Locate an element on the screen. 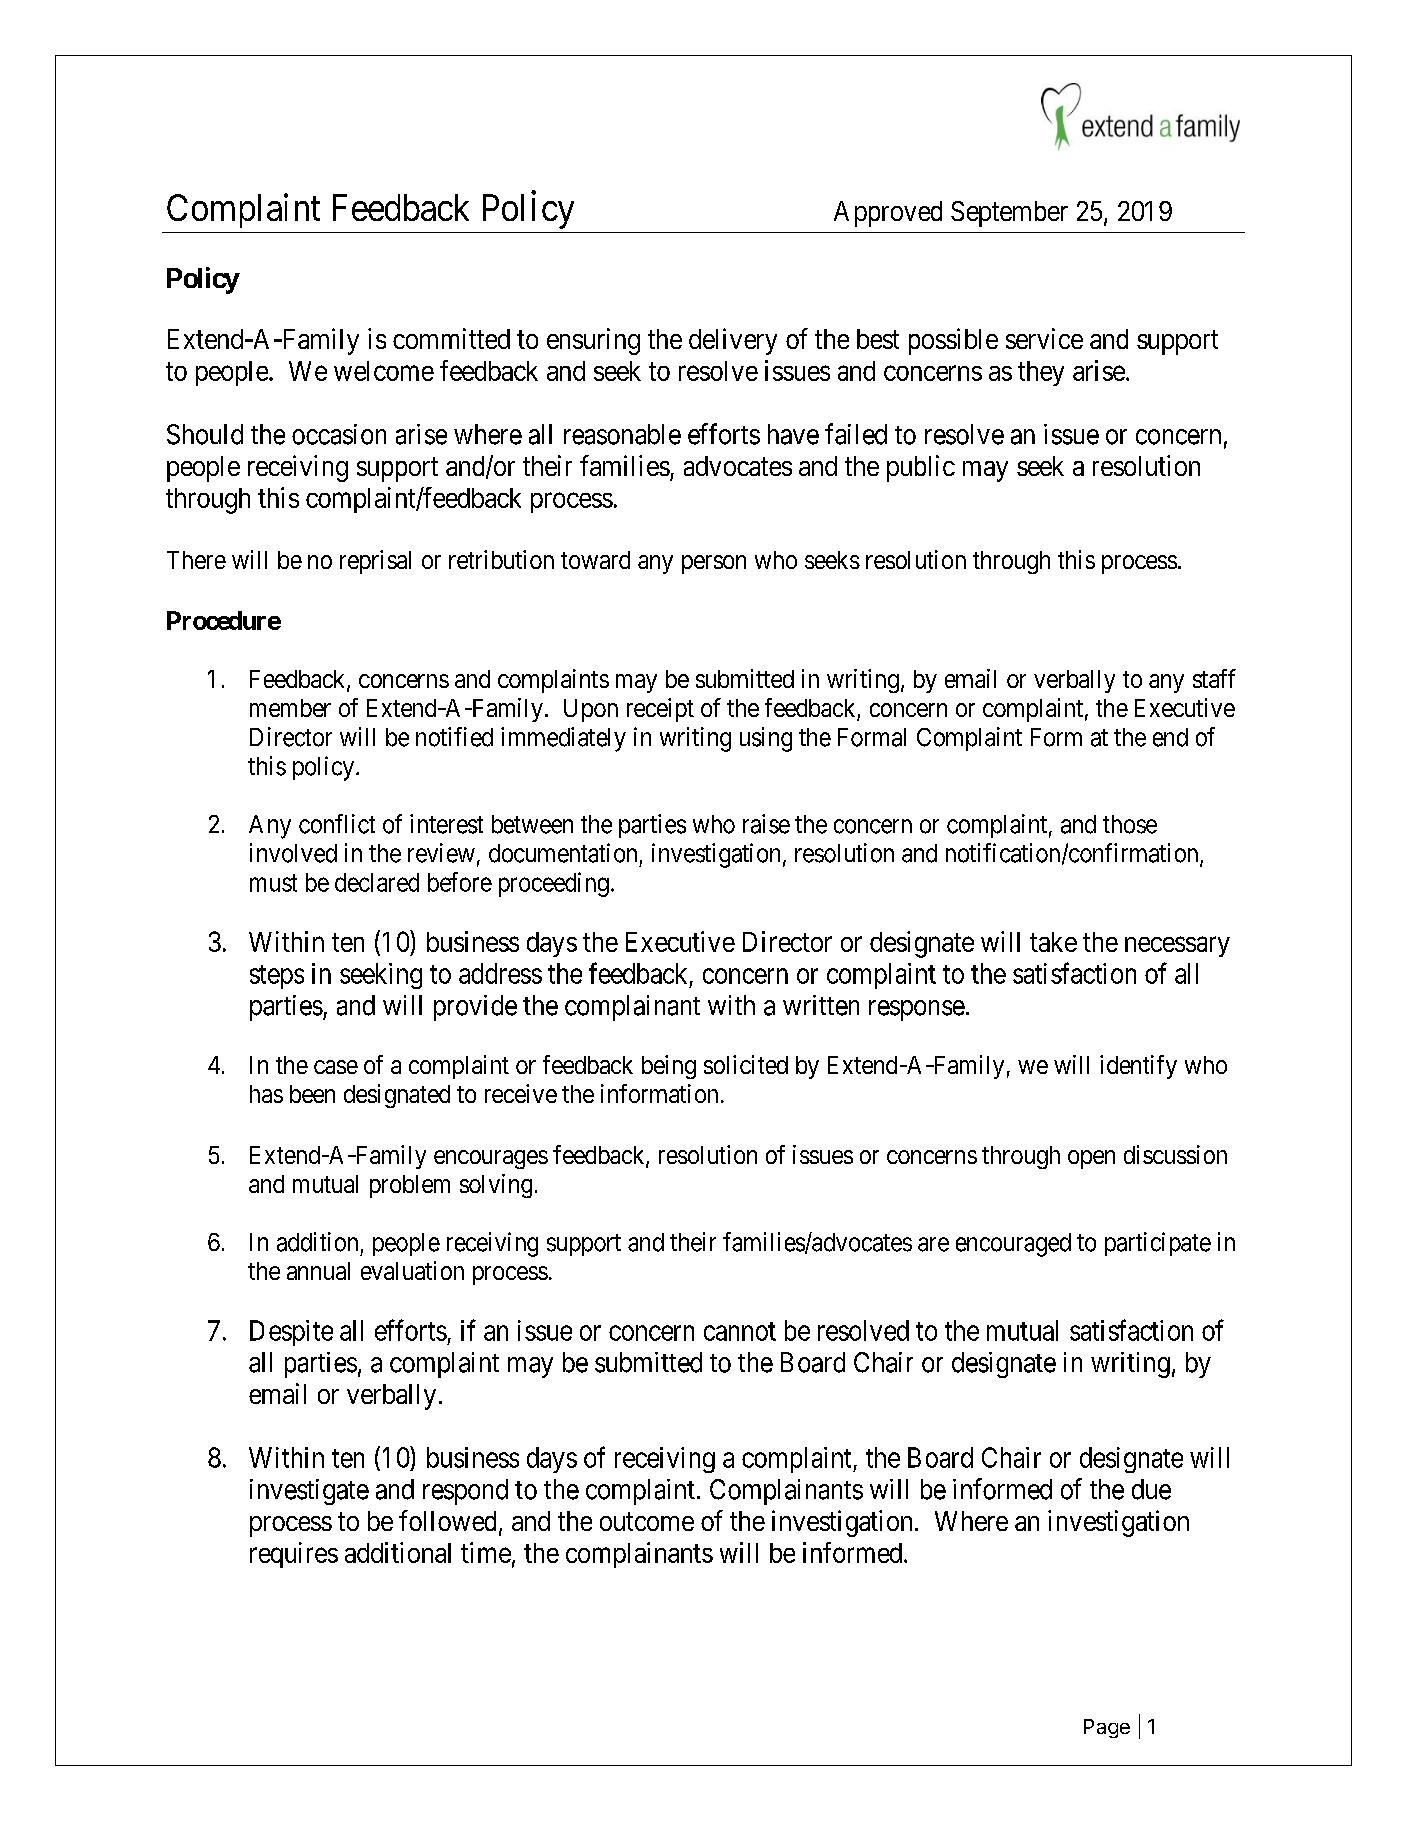 The height and width of the screenshot is (1821, 1407). open is located at coordinates (1091, 1159).
